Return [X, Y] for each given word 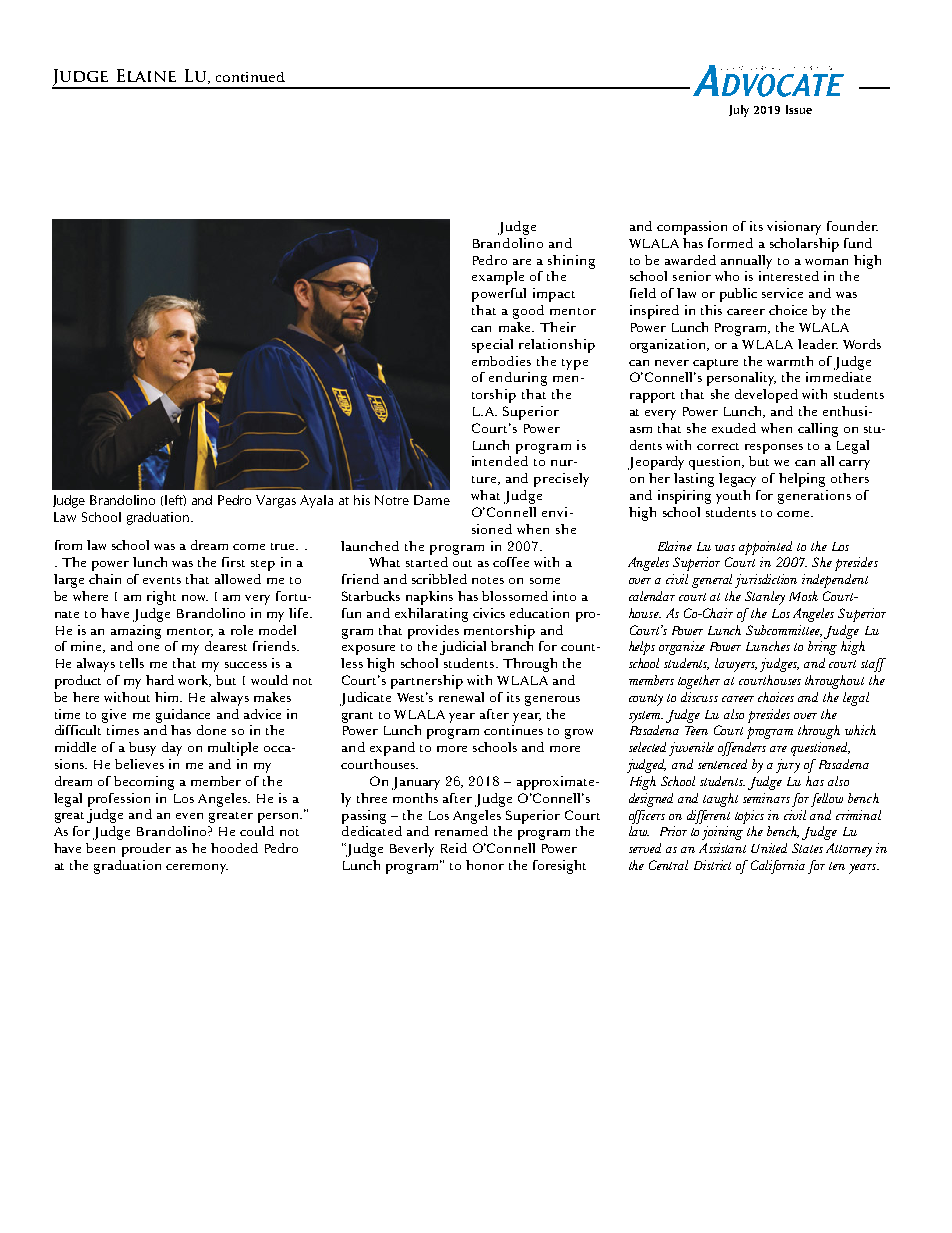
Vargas [276, 501]
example [498, 278]
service [782, 293]
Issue [799, 109]
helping [802, 480]
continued [250, 77]
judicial [463, 648]
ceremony [197, 869]
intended [500, 461]
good [528, 312]
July [739, 111]
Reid [454, 848]
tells [132, 663]
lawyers [736, 665]
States [807, 848]
